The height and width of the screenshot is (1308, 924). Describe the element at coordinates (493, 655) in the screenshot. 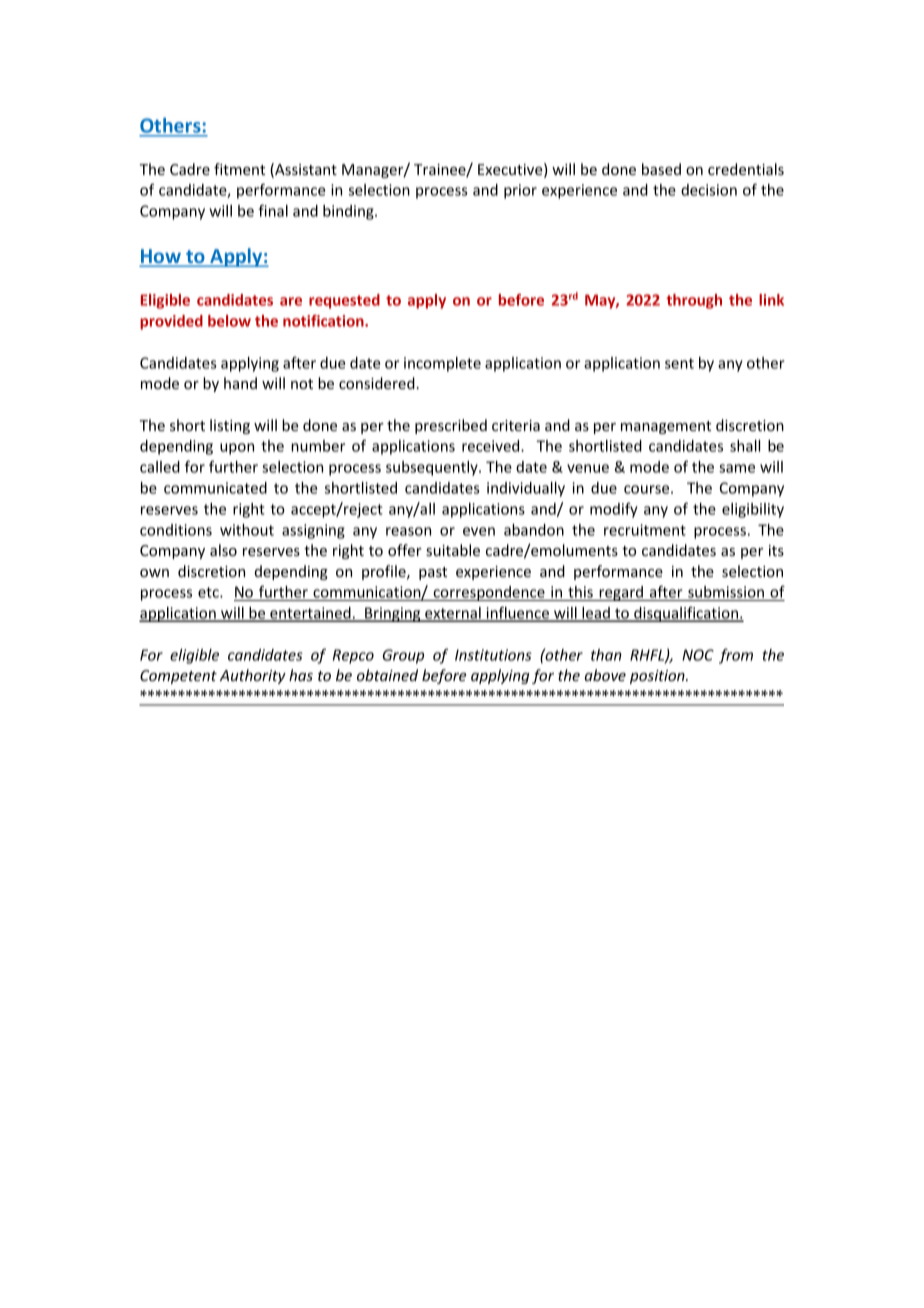

I see `Institutions` at that location.
